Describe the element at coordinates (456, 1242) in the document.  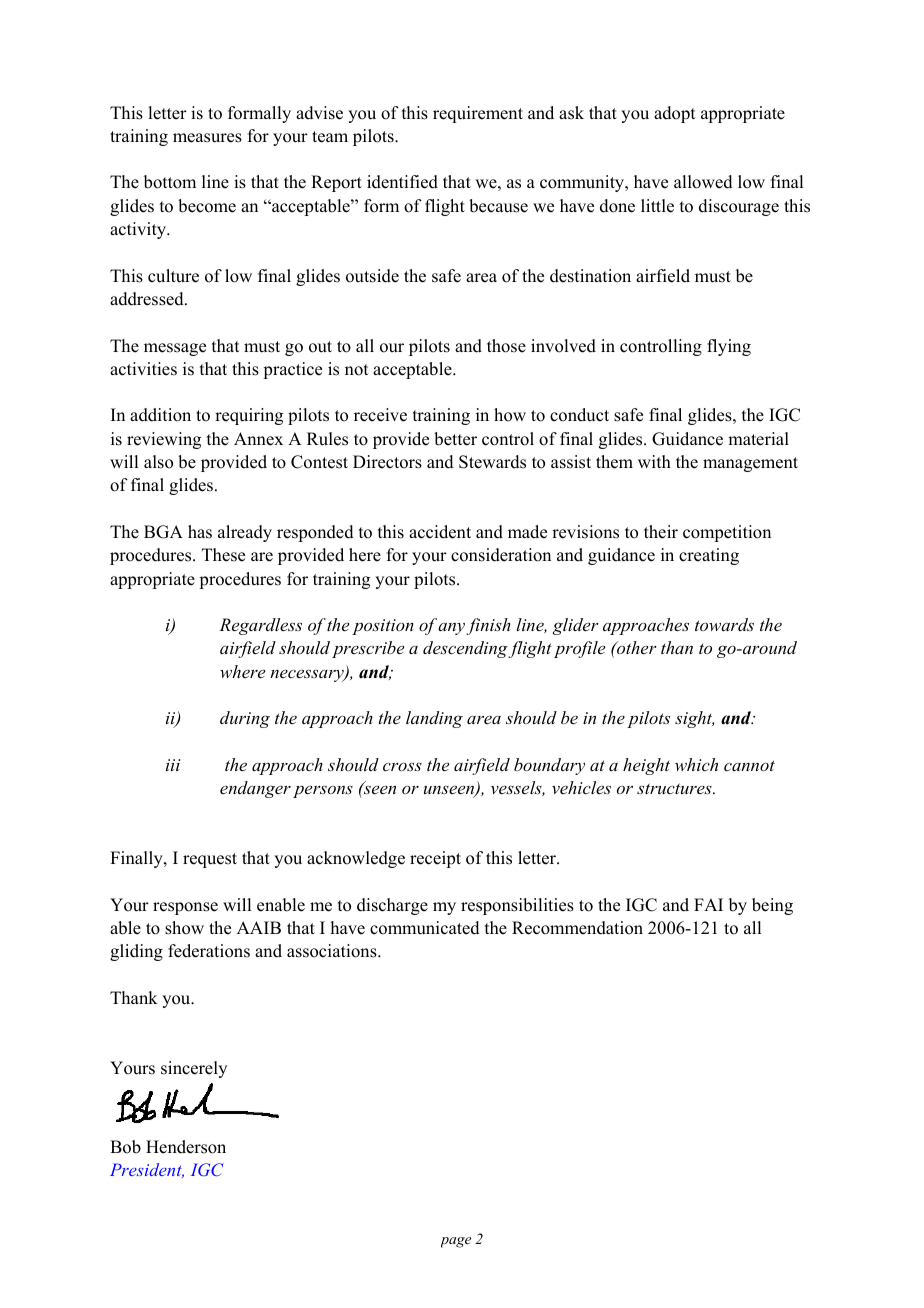
I see `page` at that location.
